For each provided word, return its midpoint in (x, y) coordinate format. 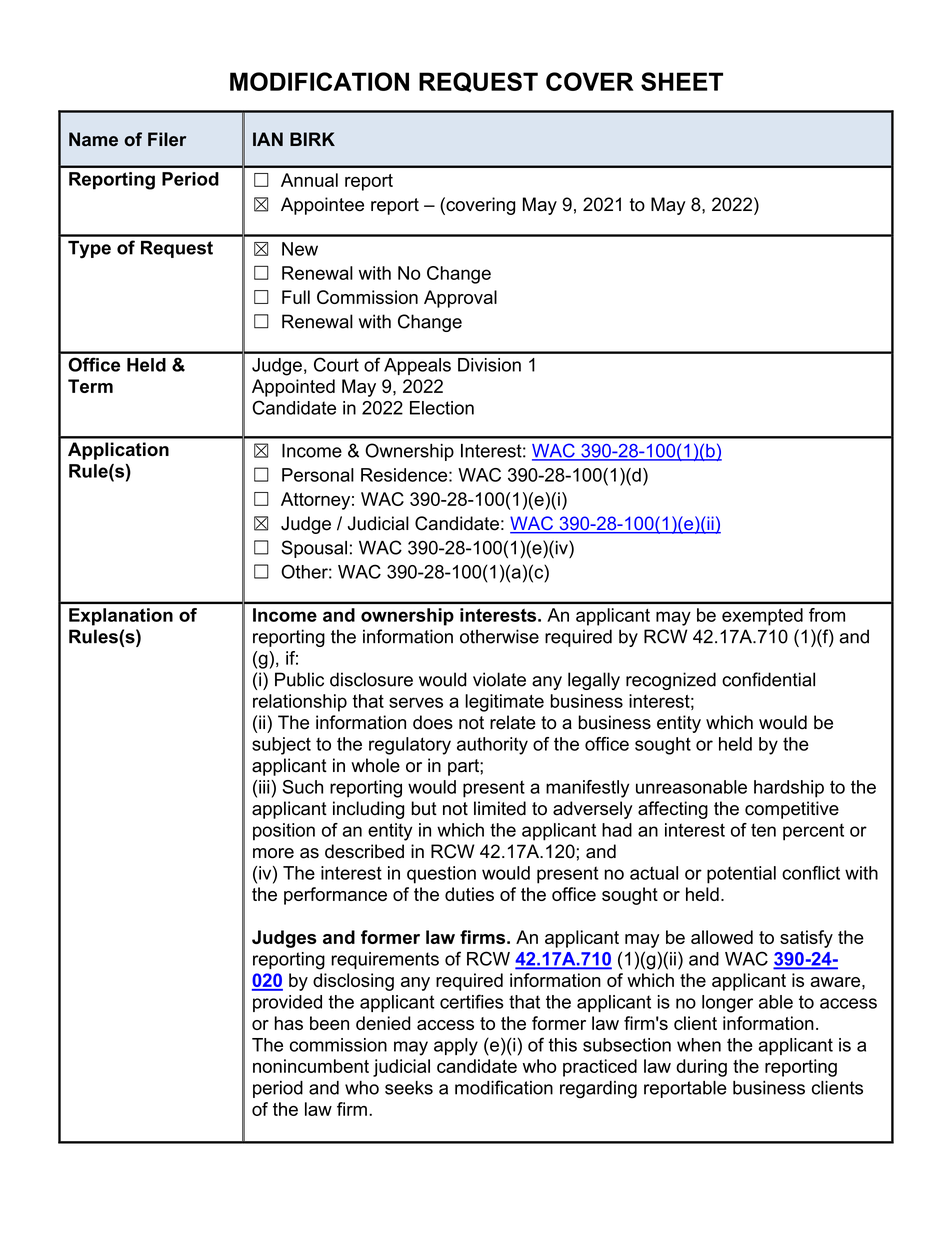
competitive (792, 810)
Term (90, 386)
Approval (460, 299)
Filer (167, 139)
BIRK (312, 139)
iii (265, 787)
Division (489, 365)
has (289, 1023)
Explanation (121, 617)
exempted (762, 617)
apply (456, 1047)
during (701, 1068)
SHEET (682, 81)
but (424, 808)
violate (499, 679)
